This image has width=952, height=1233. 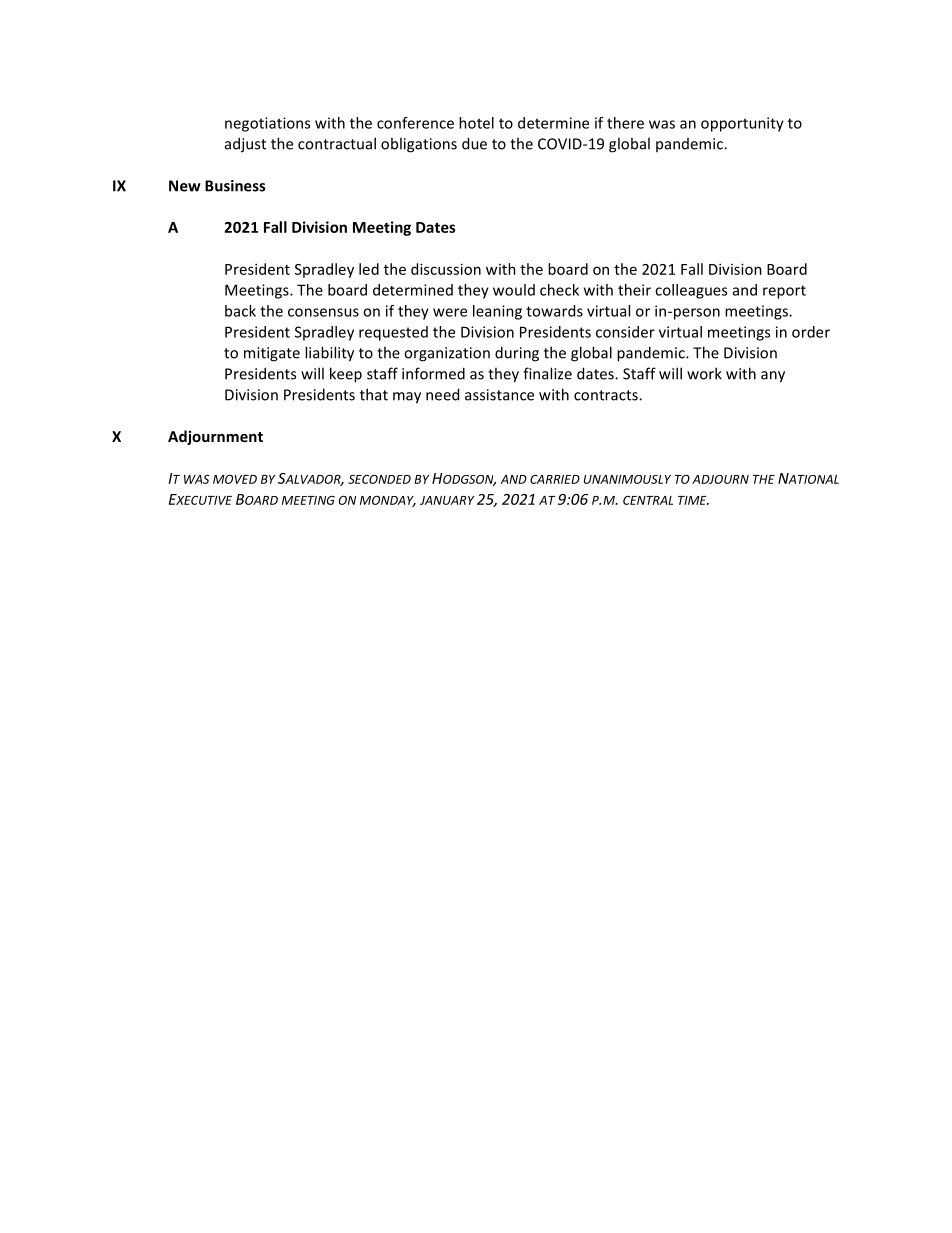 What do you see at coordinates (784, 292) in the image?
I see `report` at bounding box center [784, 292].
